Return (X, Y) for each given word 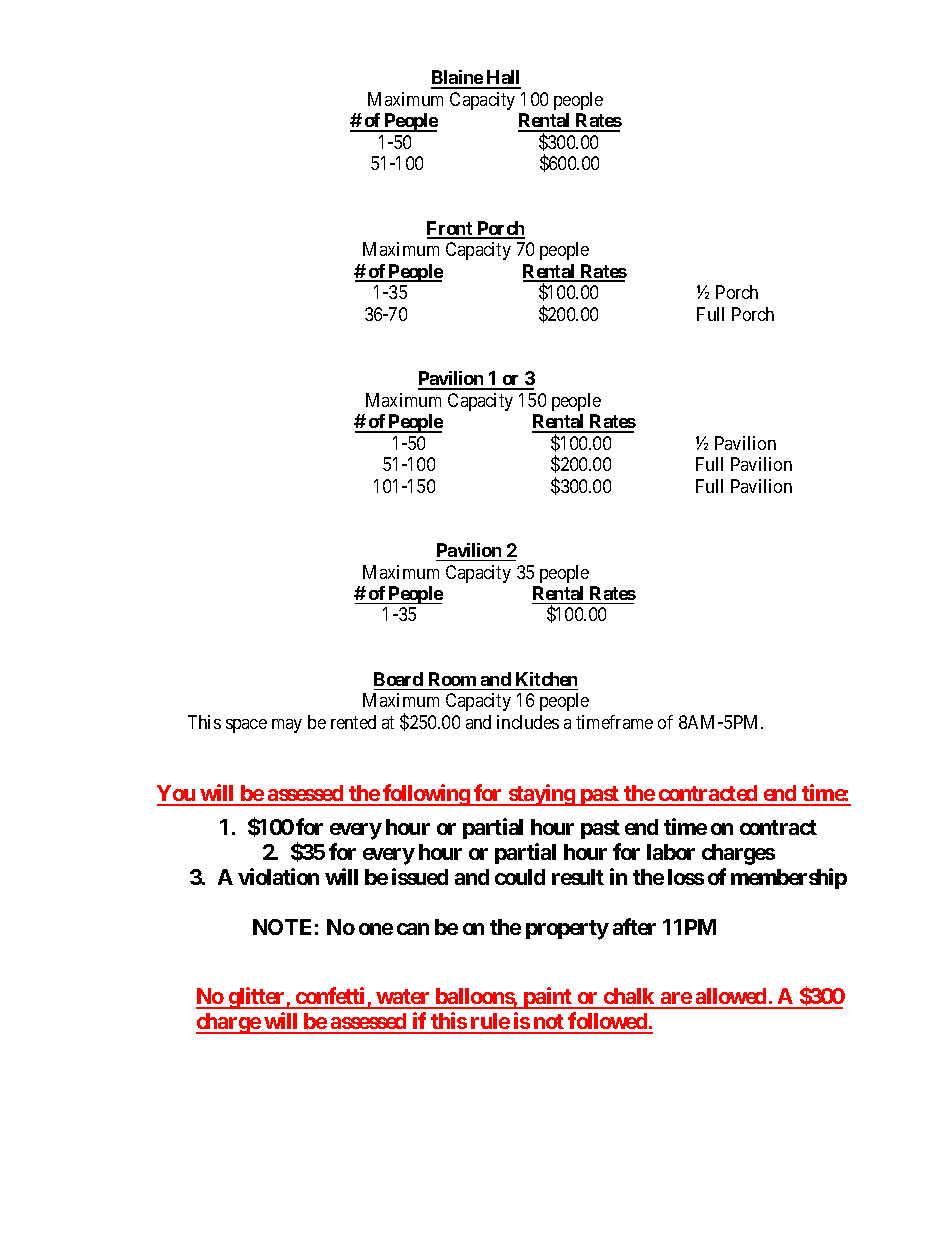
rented (353, 722)
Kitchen (546, 679)
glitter (256, 998)
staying (541, 795)
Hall (503, 79)
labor (671, 852)
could (520, 877)
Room (452, 679)
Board (398, 679)
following (426, 795)
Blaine (457, 79)
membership (789, 878)
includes (528, 722)
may (287, 726)
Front (451, 229)
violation (278, 876)
